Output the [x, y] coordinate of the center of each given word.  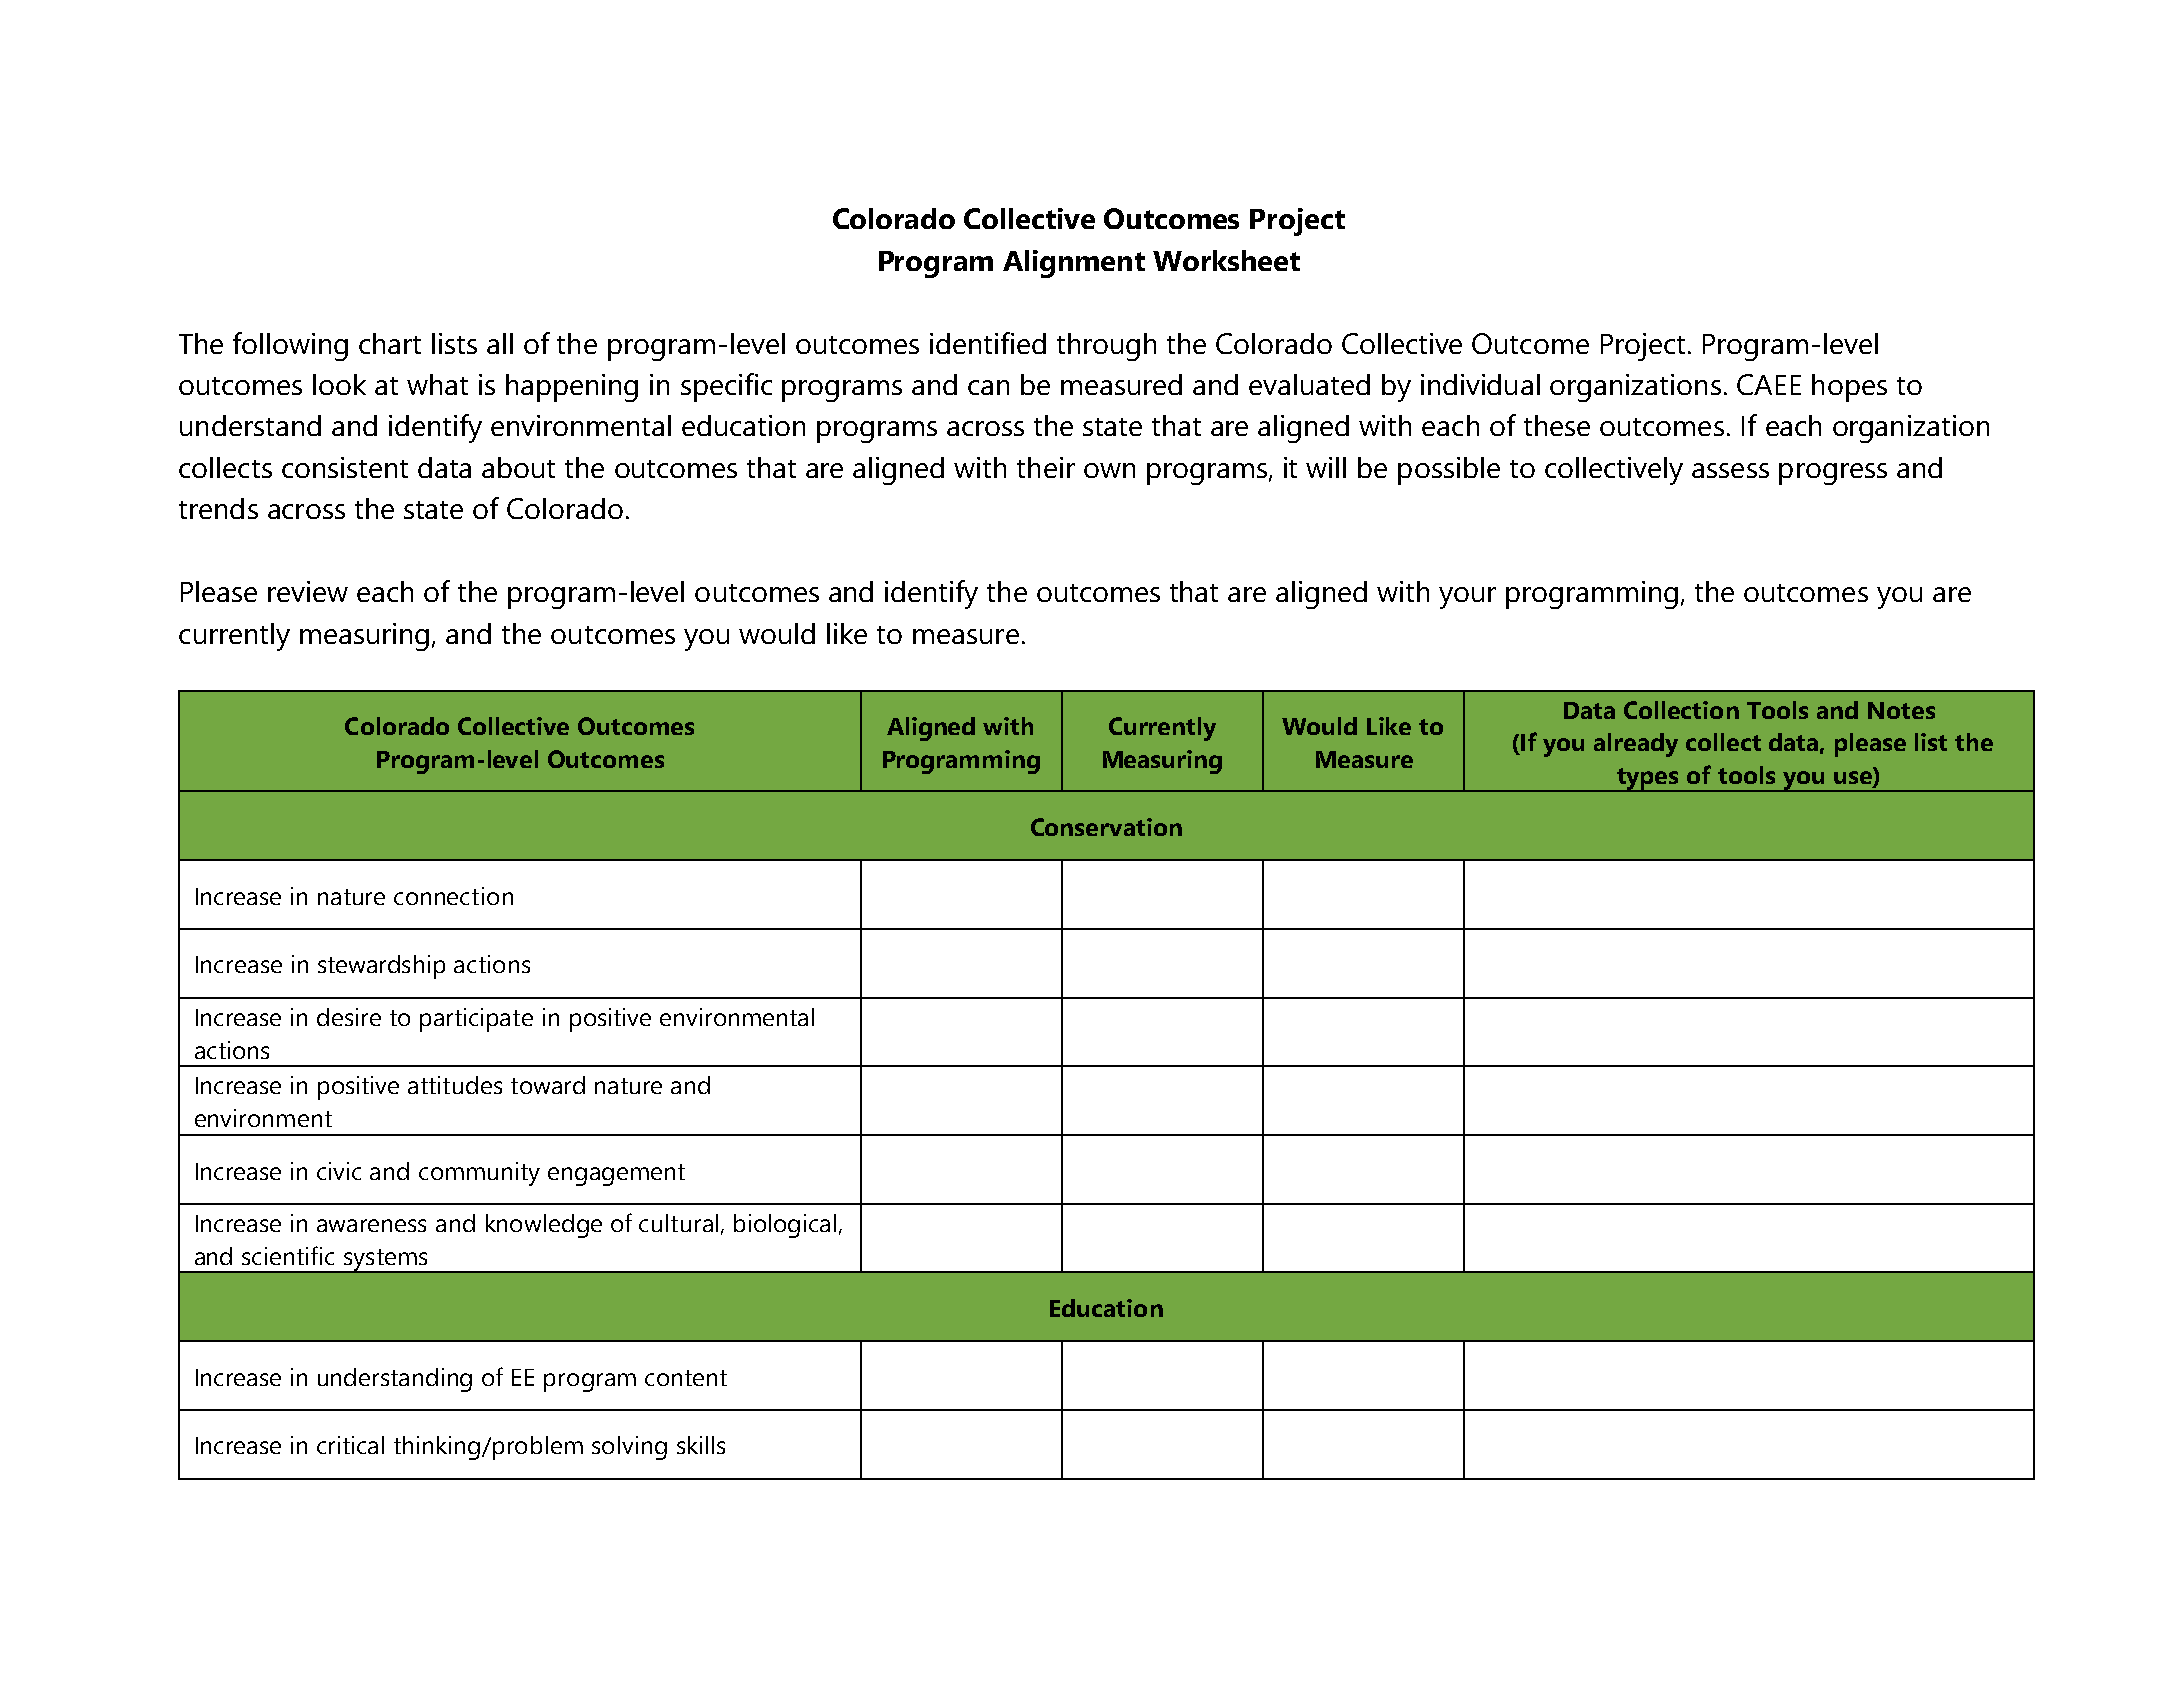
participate [476, 1020]
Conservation [1106, 827]
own [1109, 470]
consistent [345, 467]
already [1636, 745]
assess [1730, 470]
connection [453, 896]
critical [350, 1445]
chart [390, 343]
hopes [1849, 388]
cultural [678, 1223]
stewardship [381, 967]
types [1648, 780]
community [479, 1174]
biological [785, 1226]
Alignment [1074, 264]
